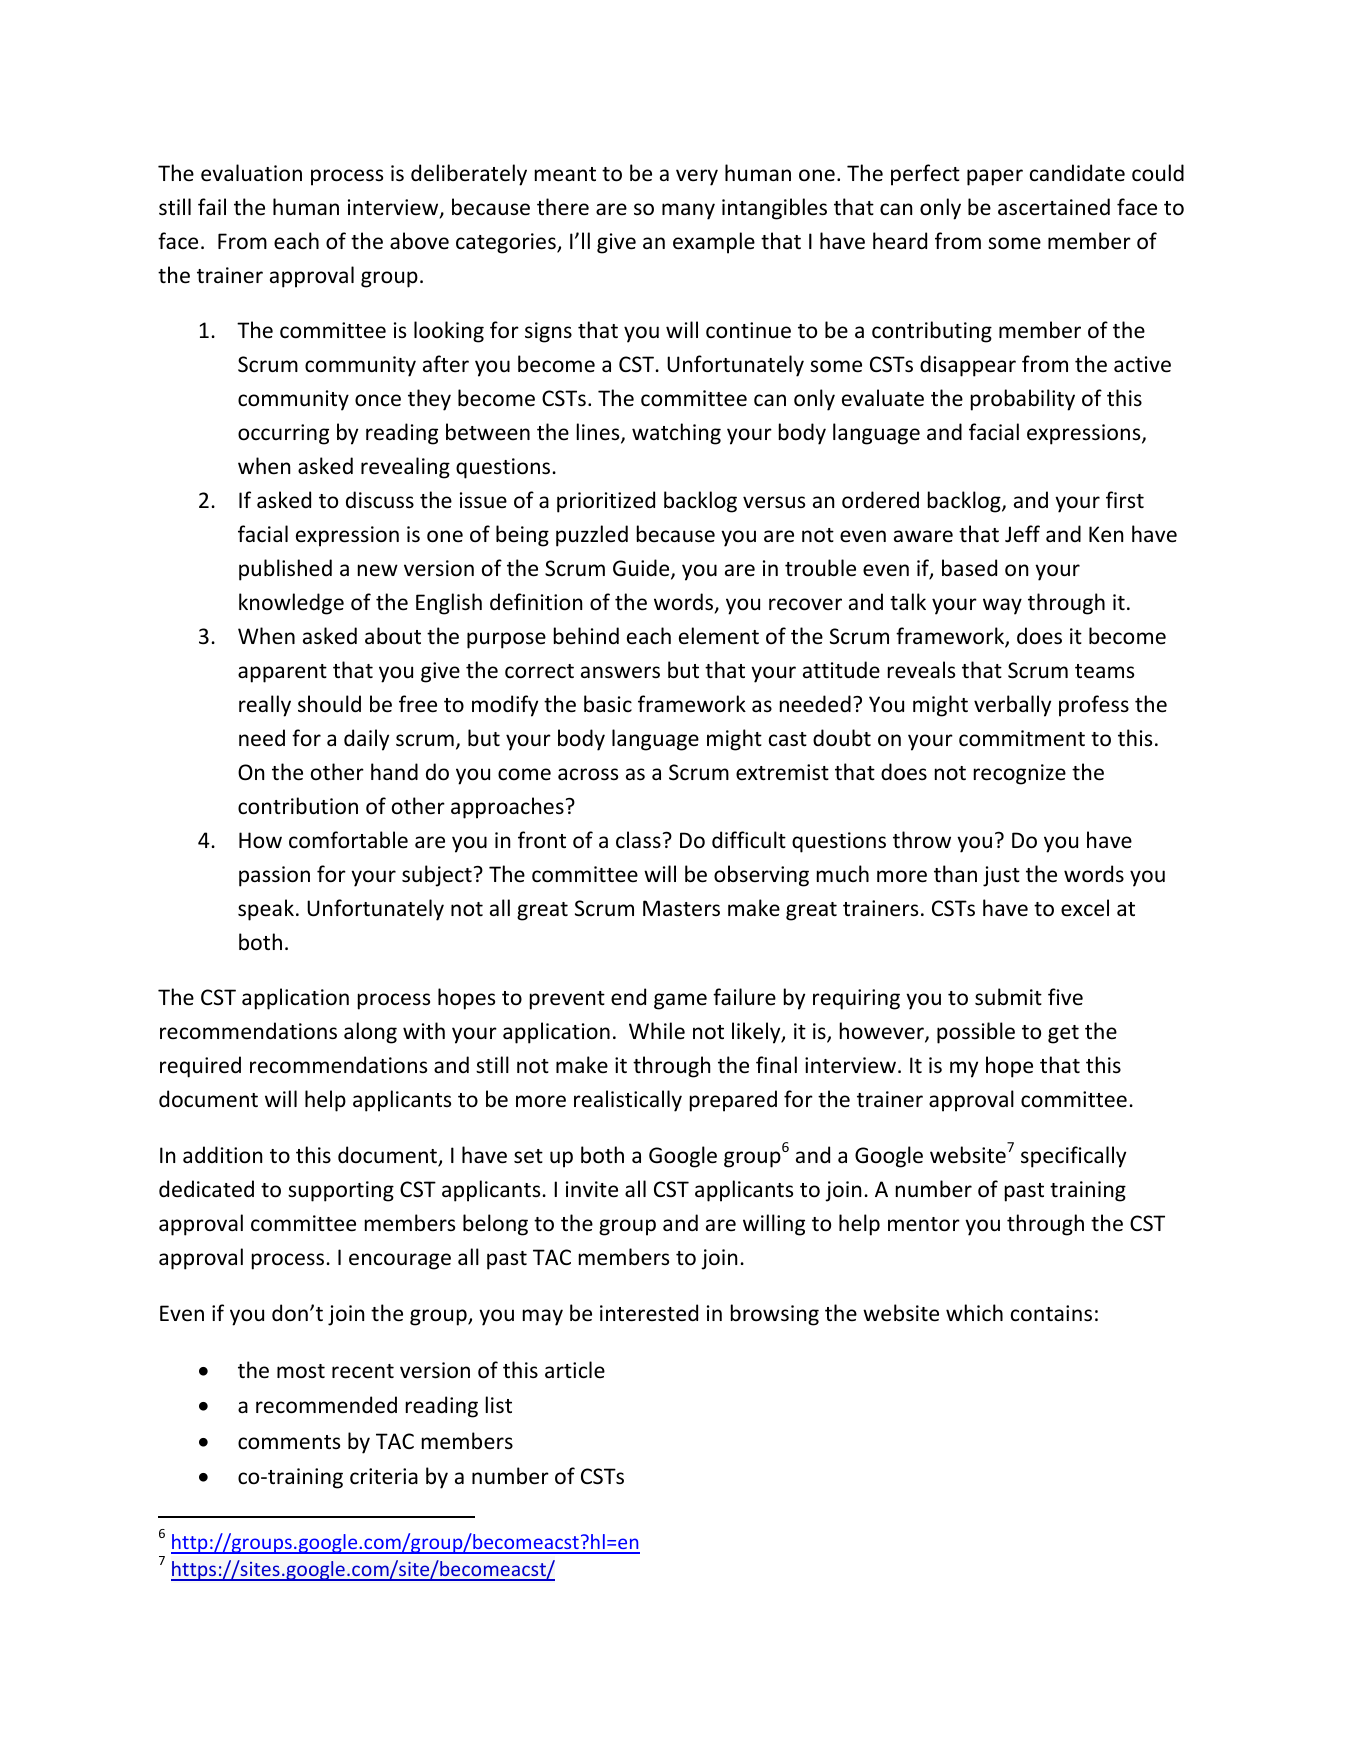  What do you see at coordinates (251, 173) in the screenshot?
I see `evaluation` at bounding box center [251, 173].
